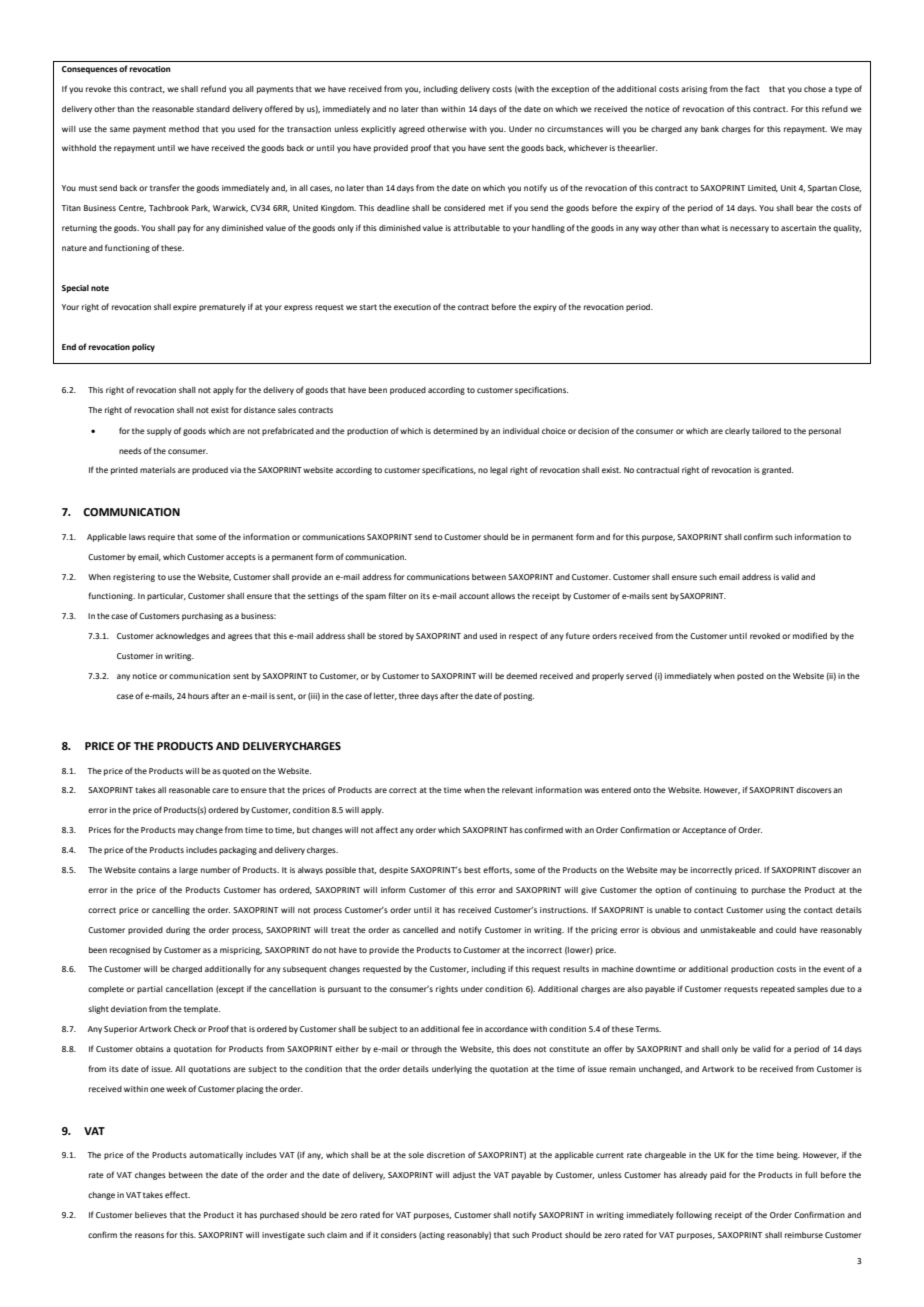 This image has height=1307, width=924. I want to click on acknowledges, so click(182, 637).
